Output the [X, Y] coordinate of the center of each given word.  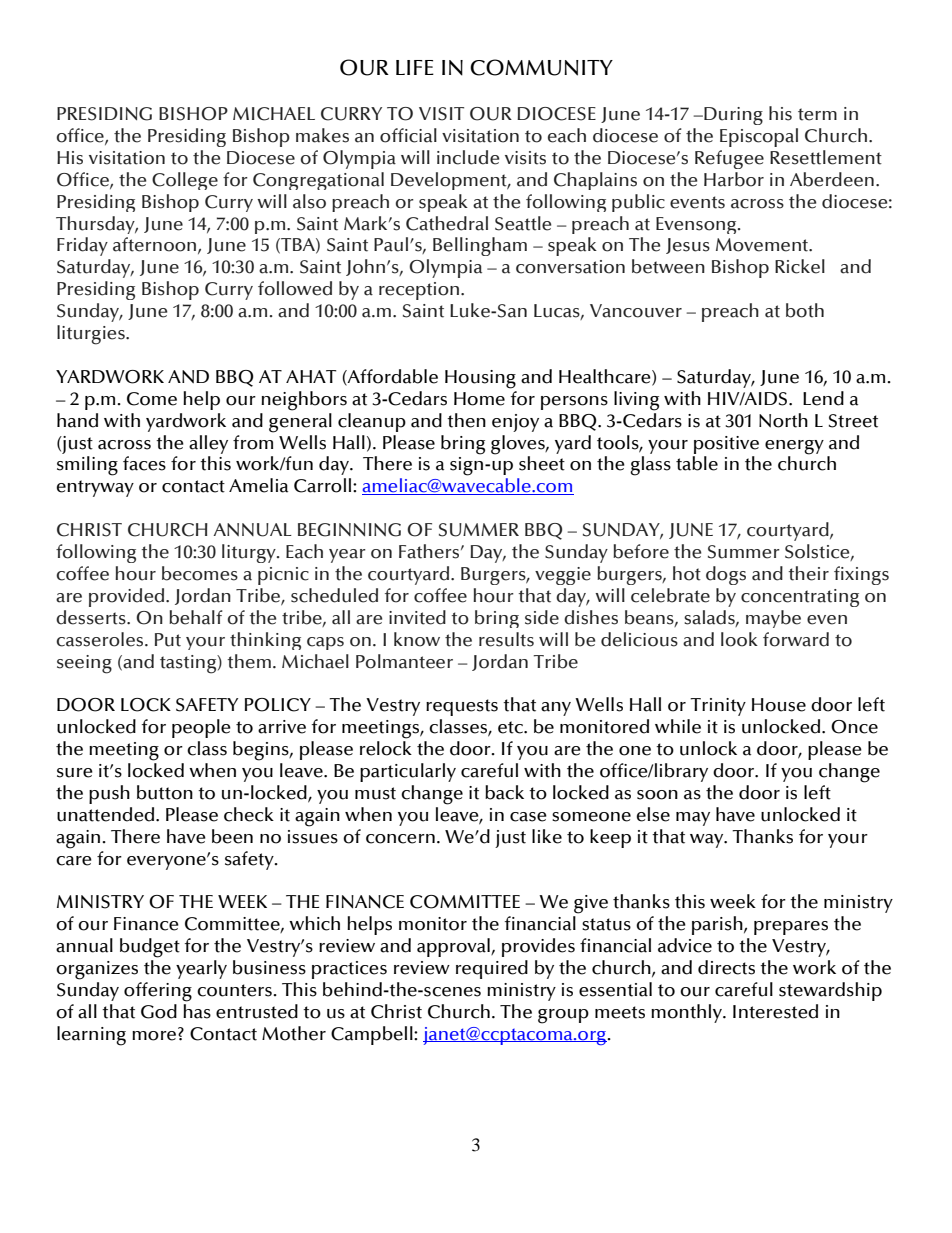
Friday [82, 246]
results [506, 639]
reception [419, 291]
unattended [107, 814]
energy [794, 447]
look [739, 639]
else [653, 814]
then [466, 420]
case [528, 817]
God [159, 1011]
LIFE [415, 67]
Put [168, 640]
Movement [763, 245]
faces [144, 463]
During [732, 116]
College [185, 181]
